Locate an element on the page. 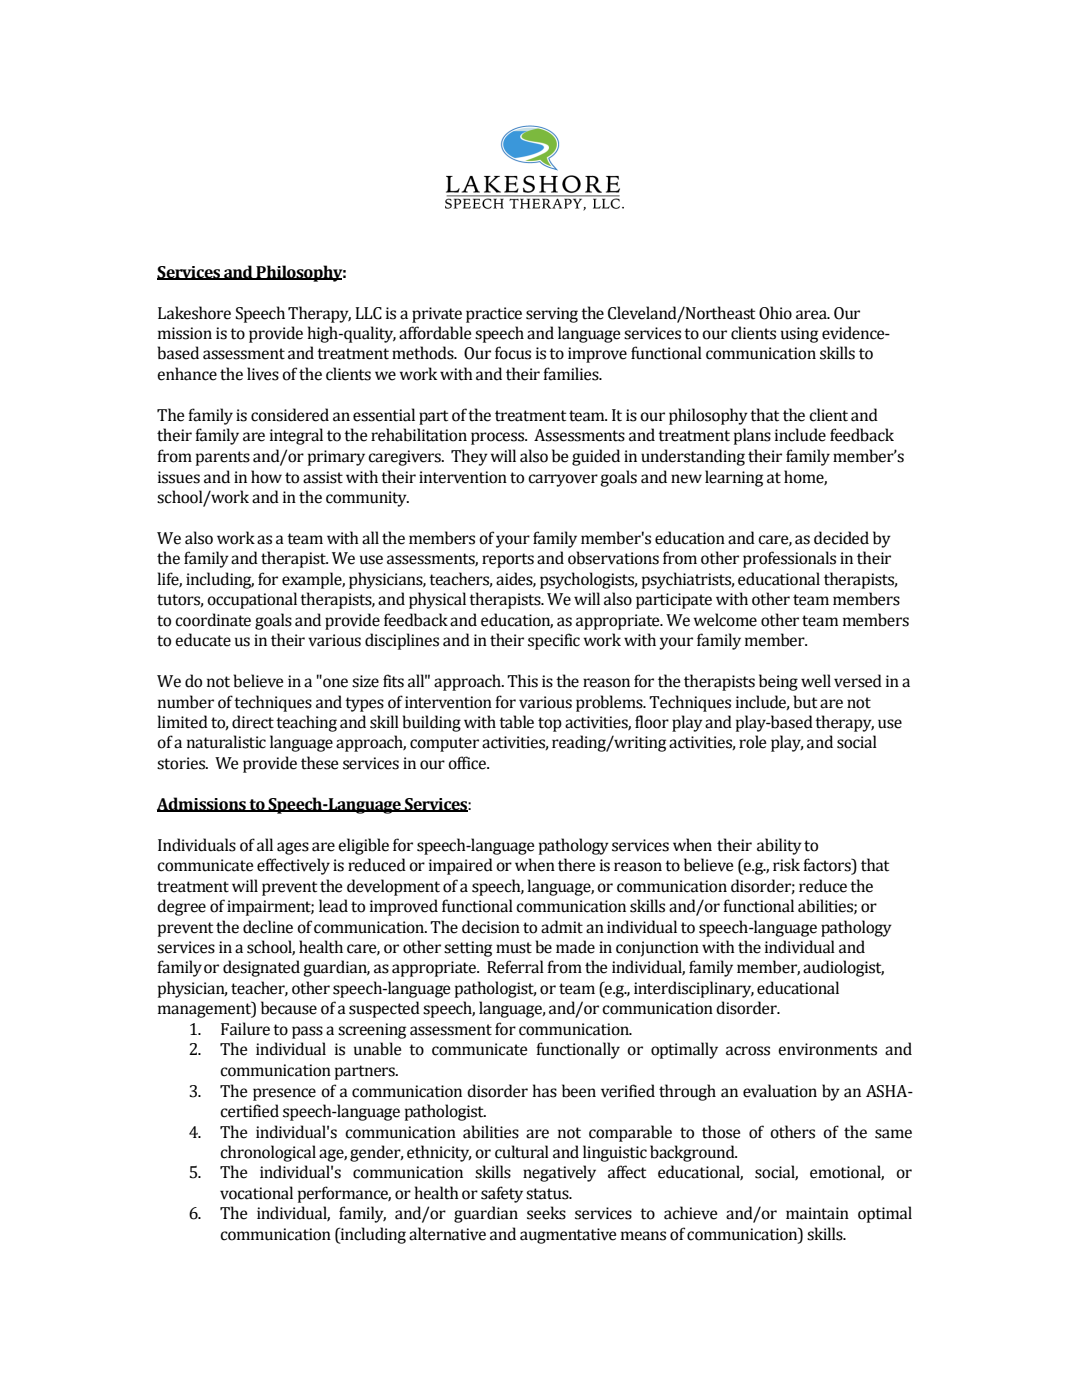 This document has width=1069, height=1383. focus is located at coordinates (513, 353).
